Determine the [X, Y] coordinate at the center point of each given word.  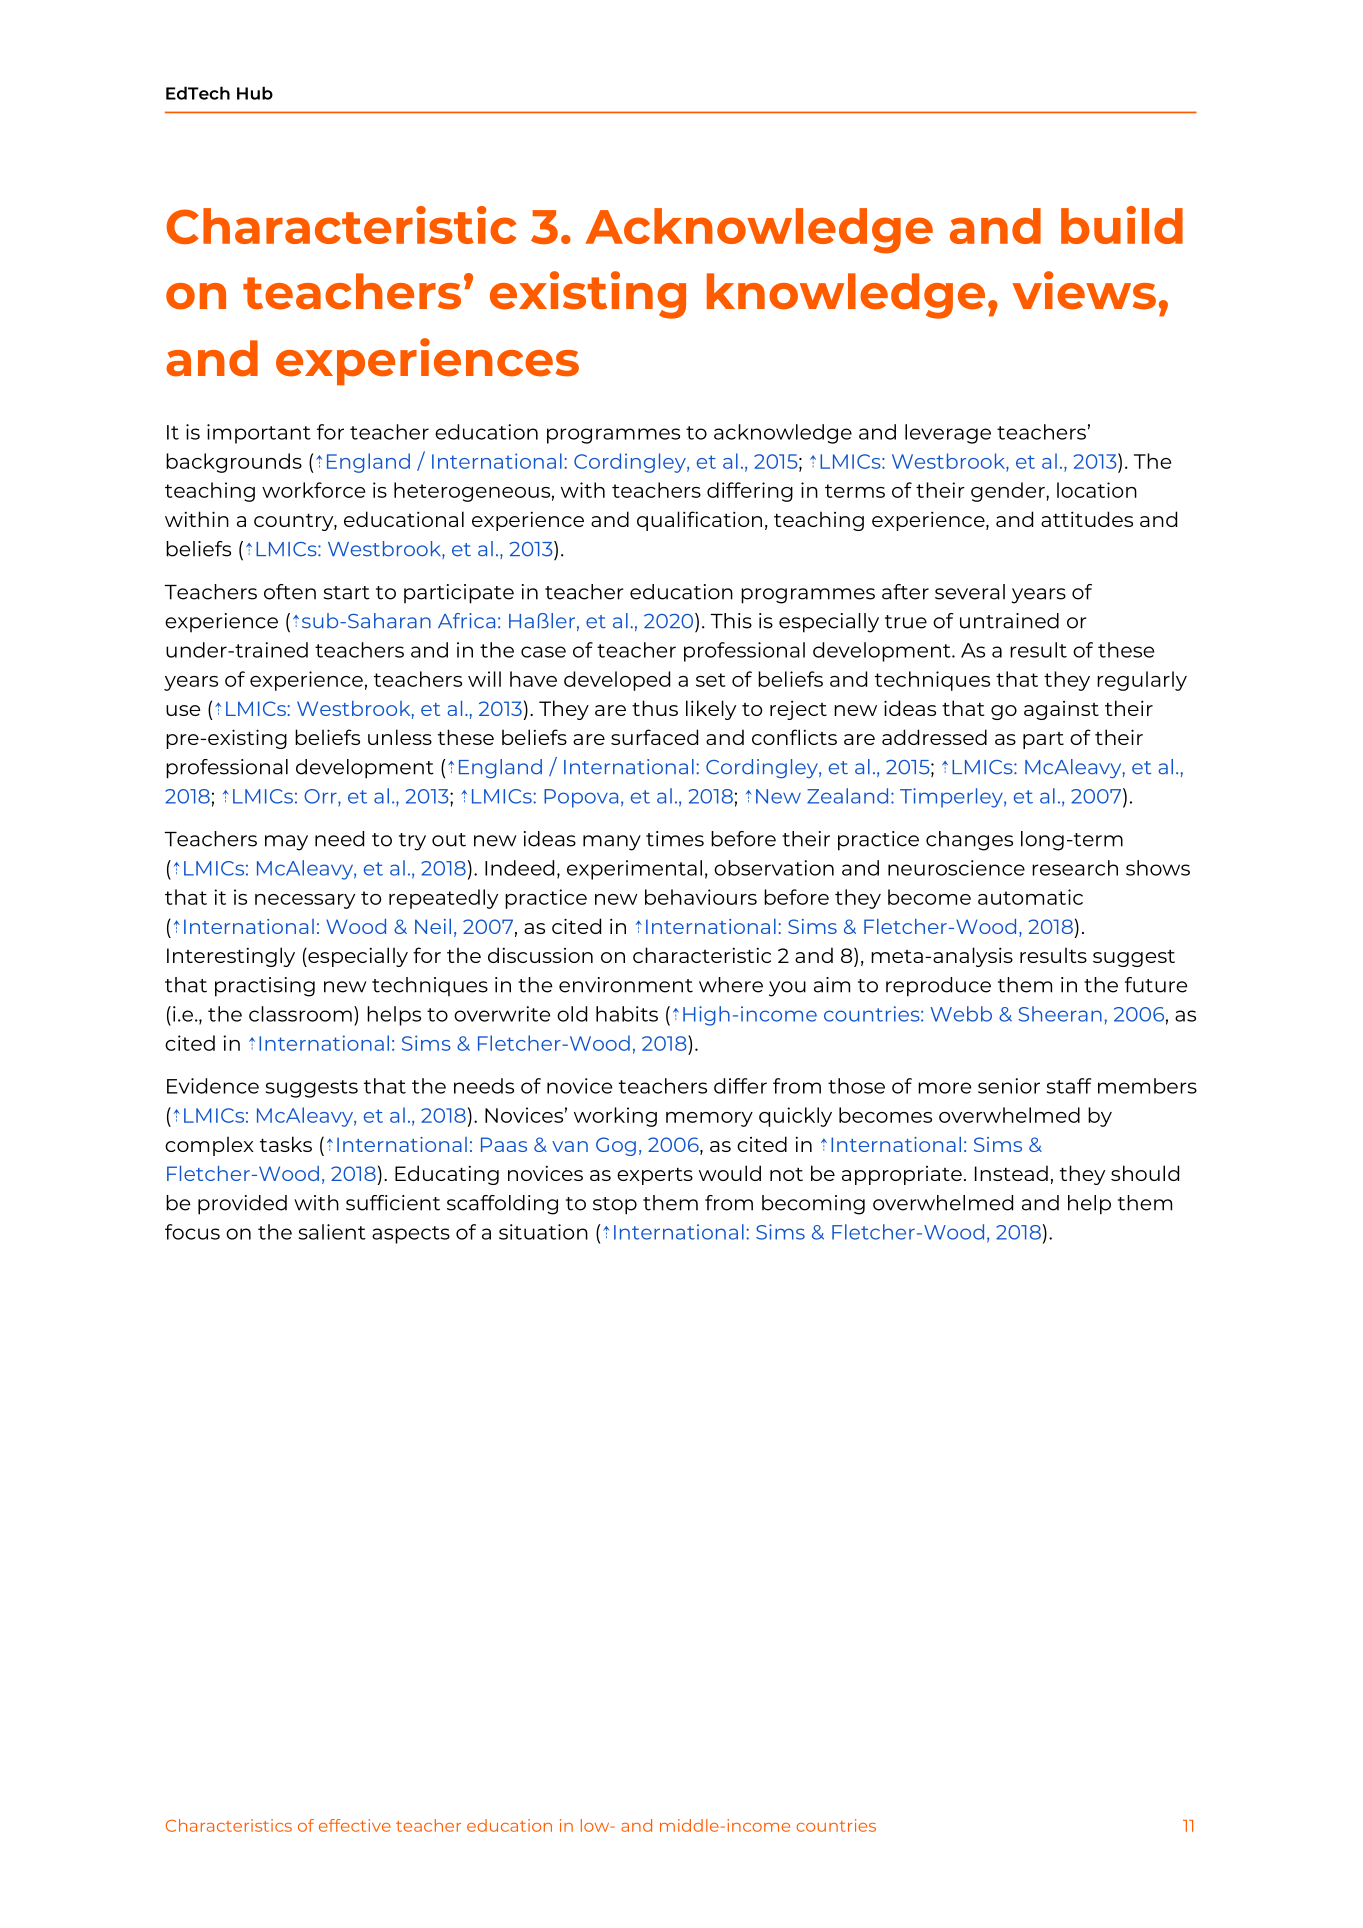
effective [355, 1825]
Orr [321, 797]
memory [709, 1119]
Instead [1011, 1173]
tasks [286, 1144]
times [675, 839]
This [731, 621]
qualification [699, 521]
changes [969, 841]
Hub [255, 93]
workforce [313, 490]
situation [543, 1232]
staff [1069, 1086]
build [1122, 225]
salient [332, 1232]
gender [1009, 492]
